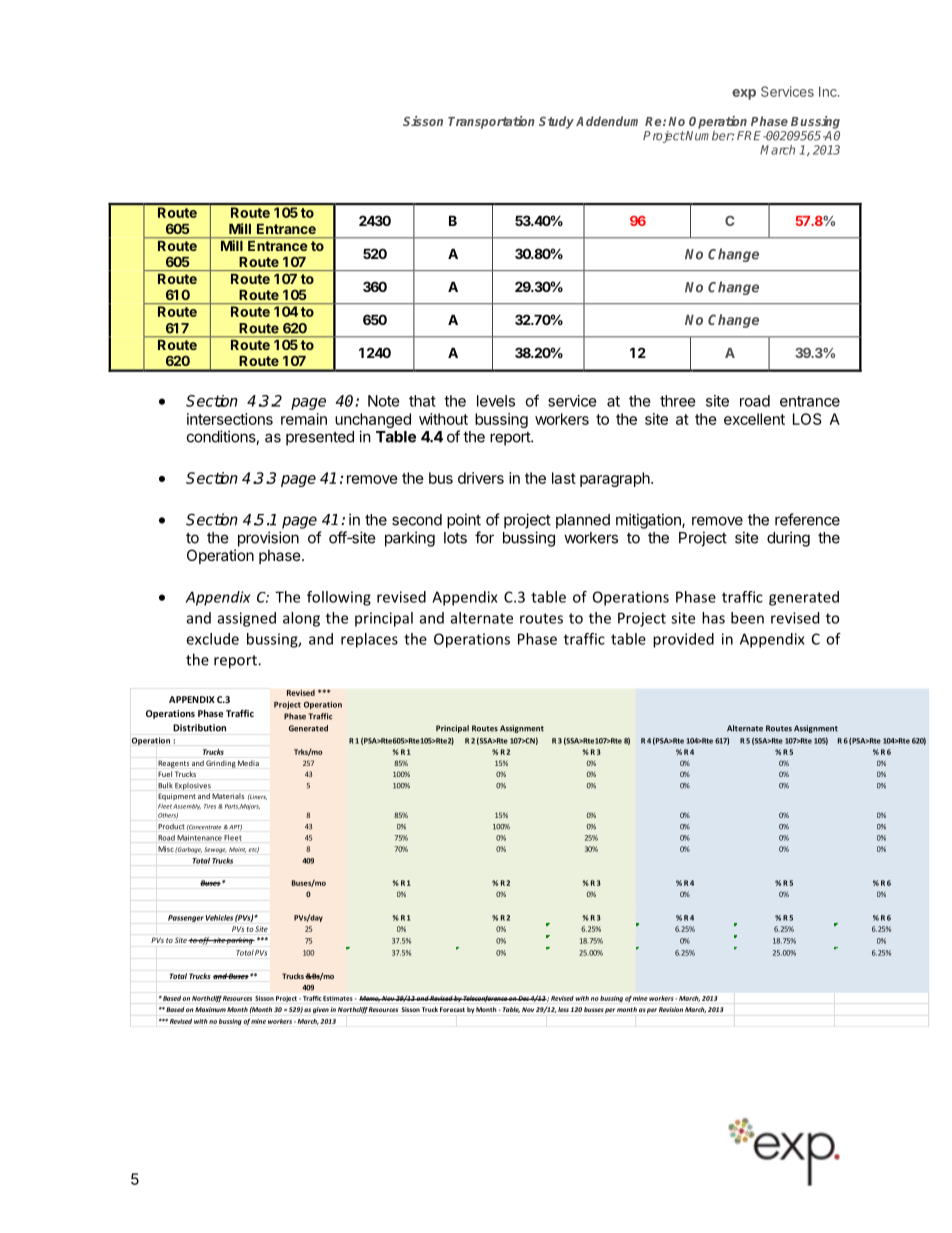  What do you see at coordinates (678, 401) in the screenshot?
I see `three` at bounding box center [678, 401].
